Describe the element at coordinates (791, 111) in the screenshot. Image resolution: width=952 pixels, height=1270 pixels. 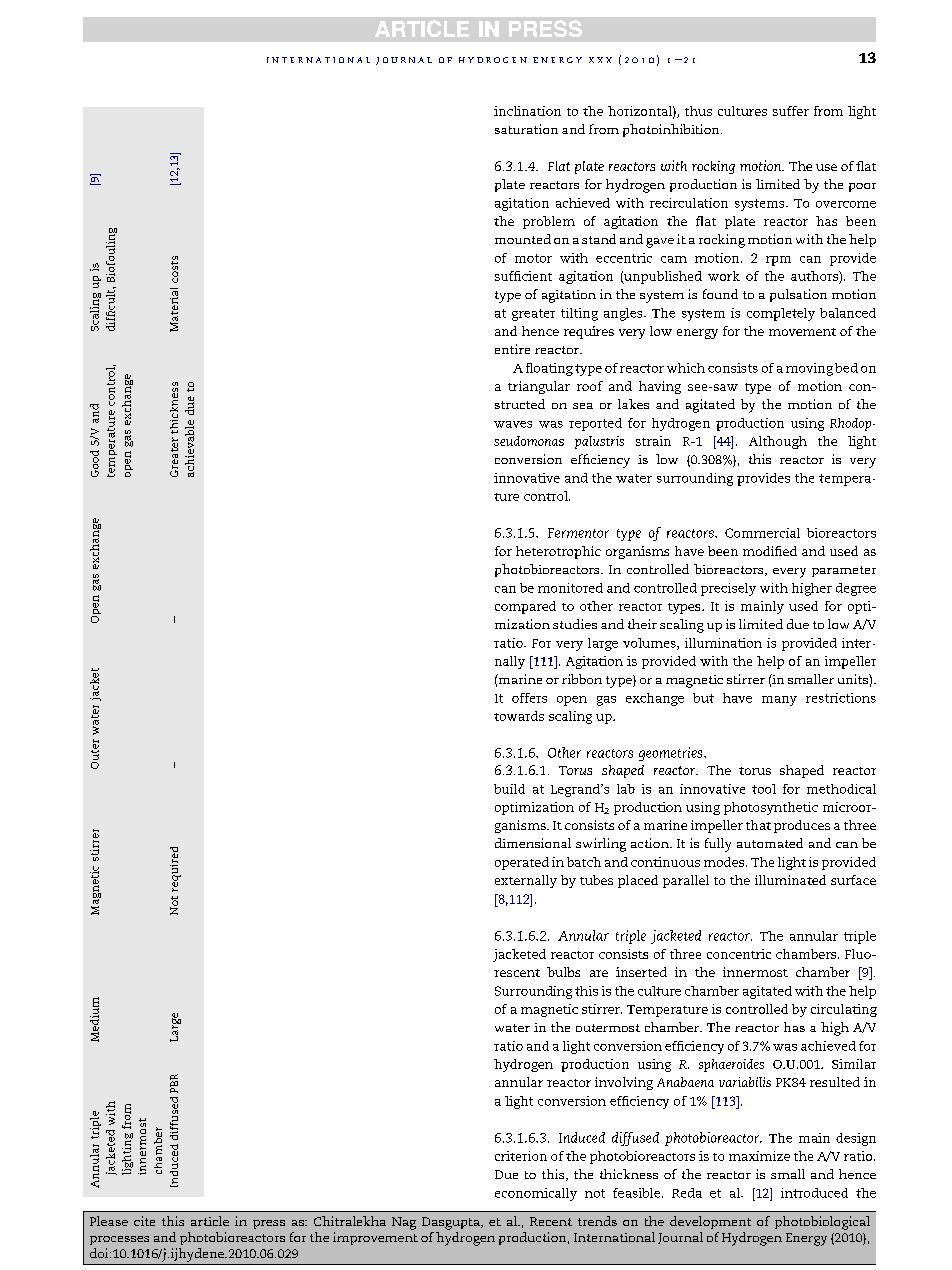
I see `suffer` at that location.
